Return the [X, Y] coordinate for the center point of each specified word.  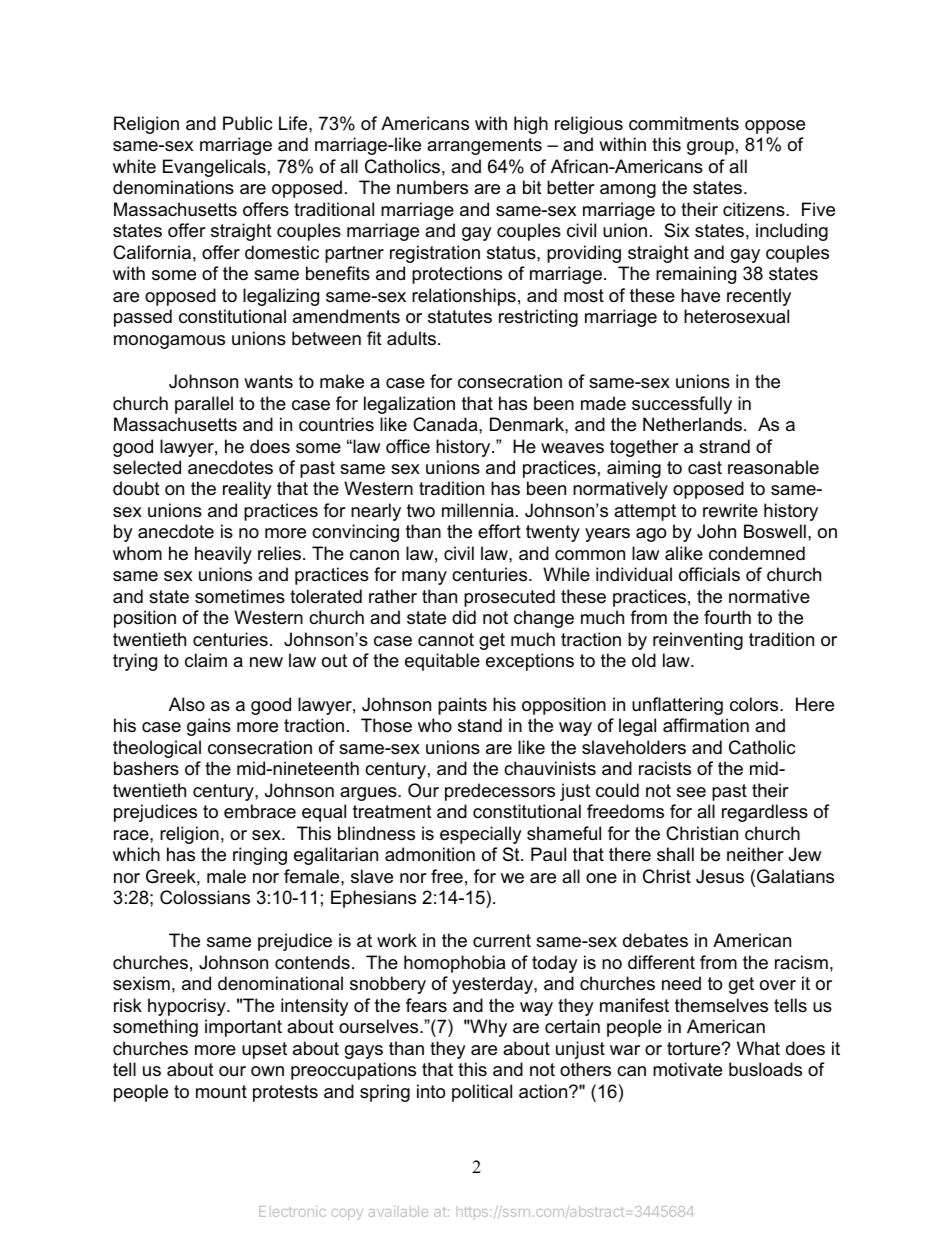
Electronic [292, 1211]
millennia [478, 510]
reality [247, 490]
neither [755, 854]
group [710, 148]
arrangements [484, 146]
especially [481, 835]
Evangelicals [214, 168]
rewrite [730, 510]
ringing [260, 856]
